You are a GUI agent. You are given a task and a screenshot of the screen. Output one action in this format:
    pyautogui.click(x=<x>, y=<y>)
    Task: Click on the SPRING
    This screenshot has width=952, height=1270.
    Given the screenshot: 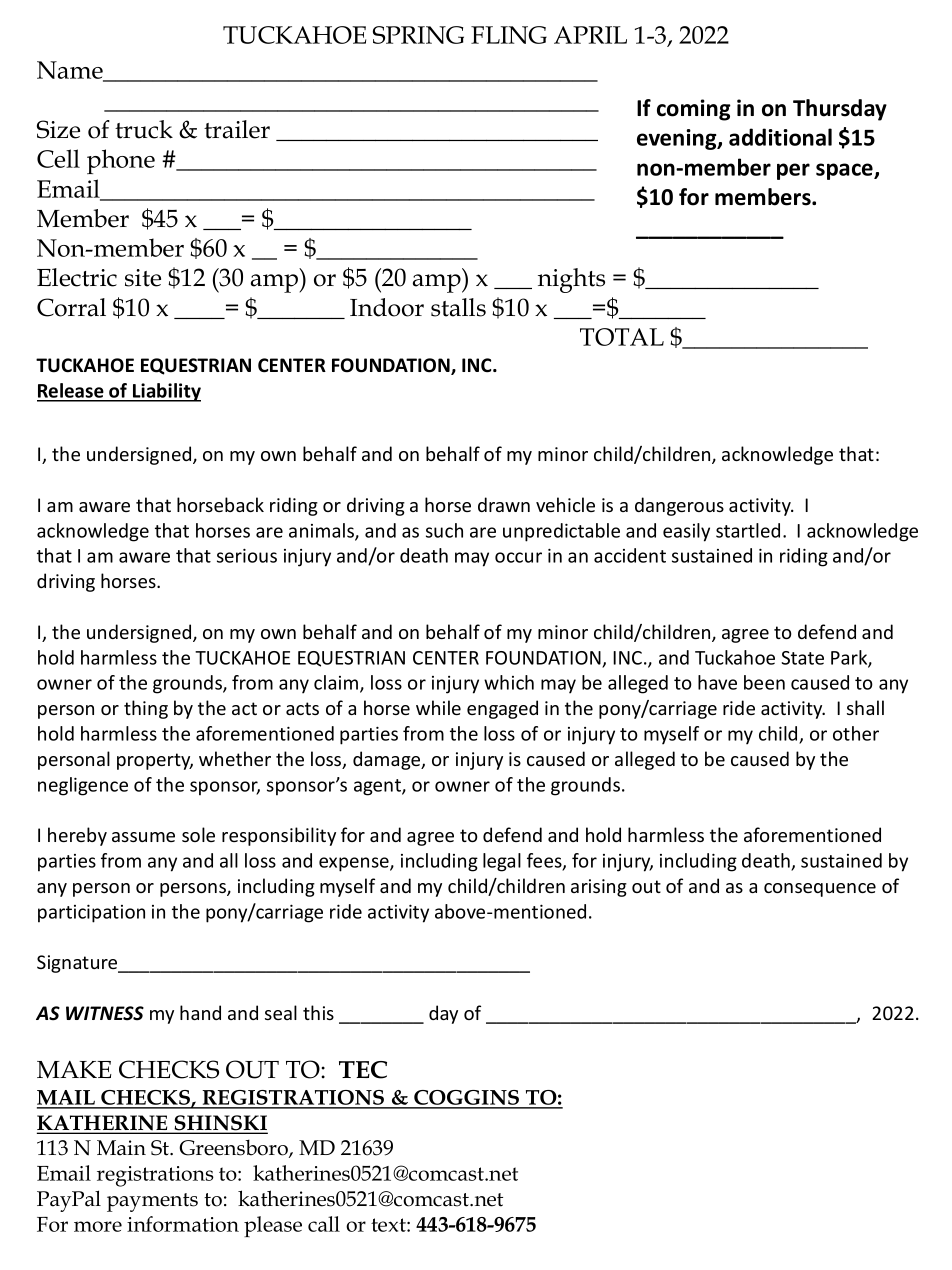 What is the action you would take?
    pyautogui.click(x=418, y=35)
